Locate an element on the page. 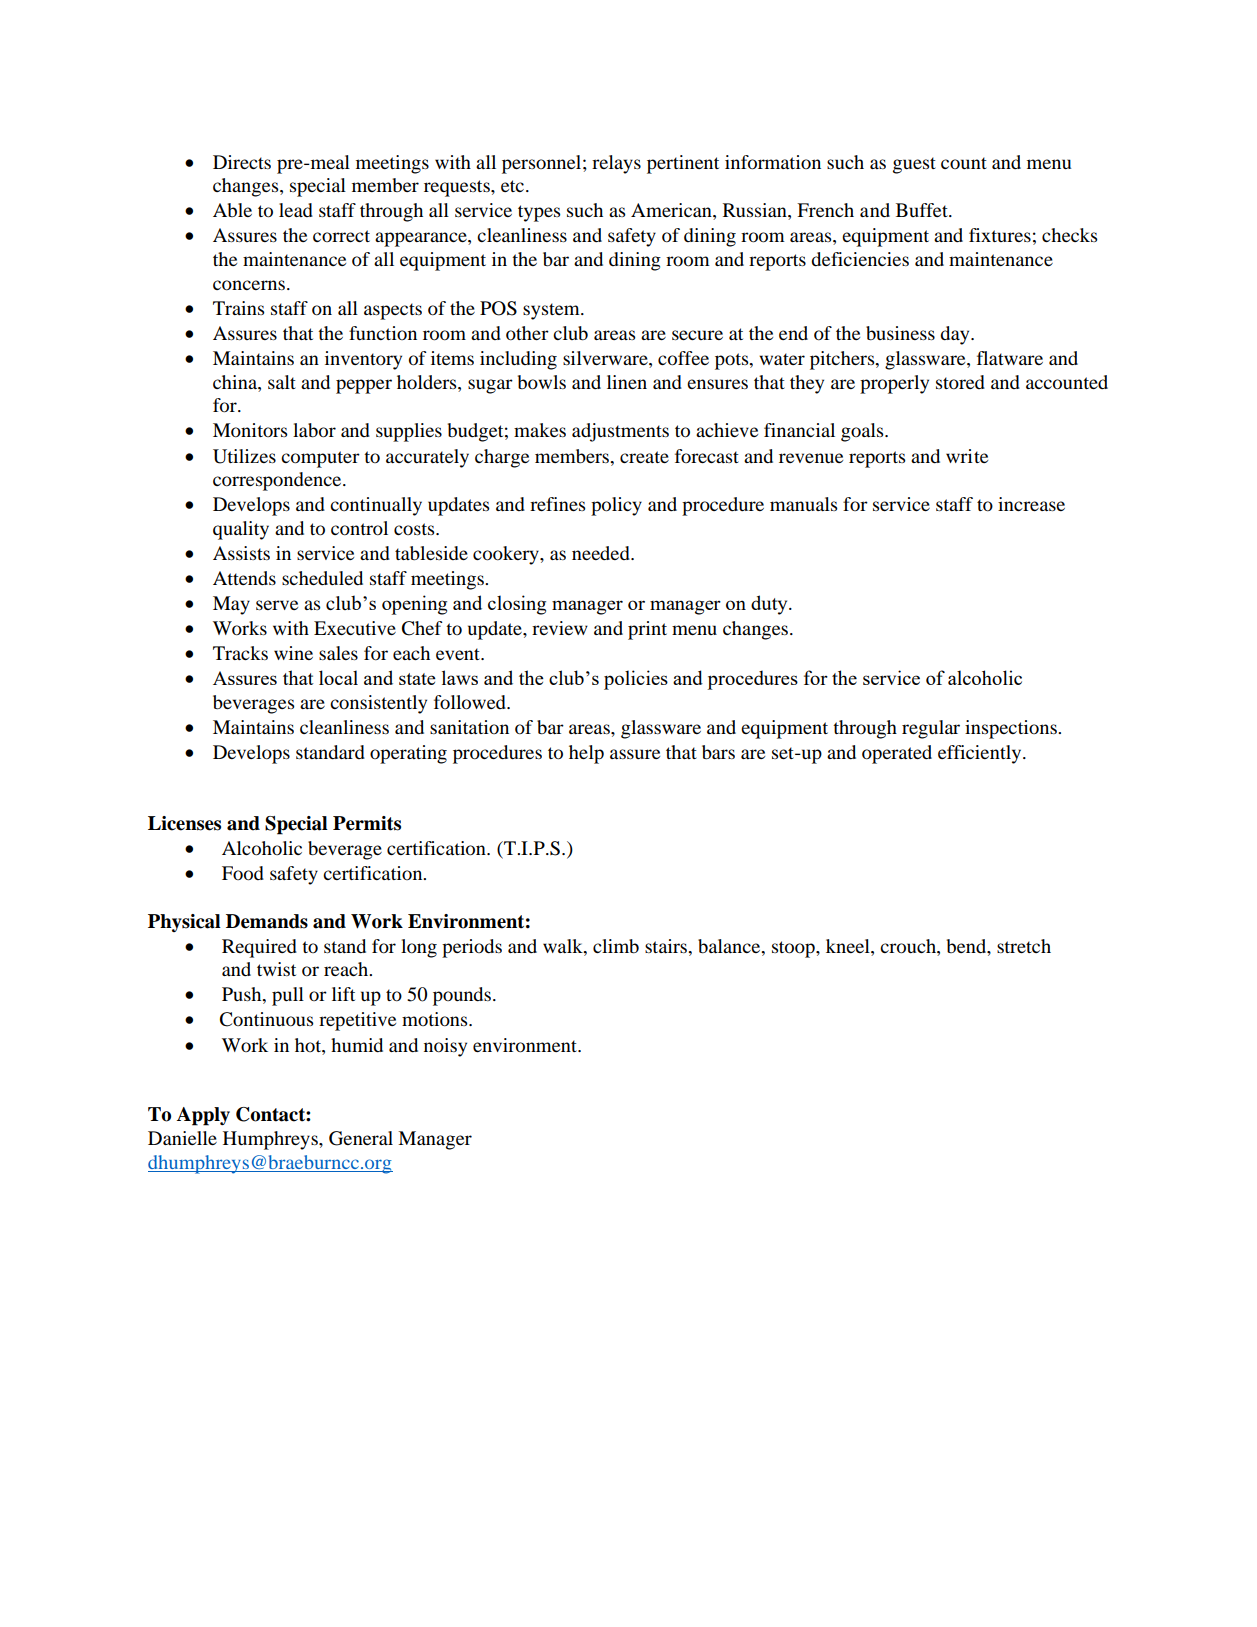  lead is located at coordinates (296, 210).
